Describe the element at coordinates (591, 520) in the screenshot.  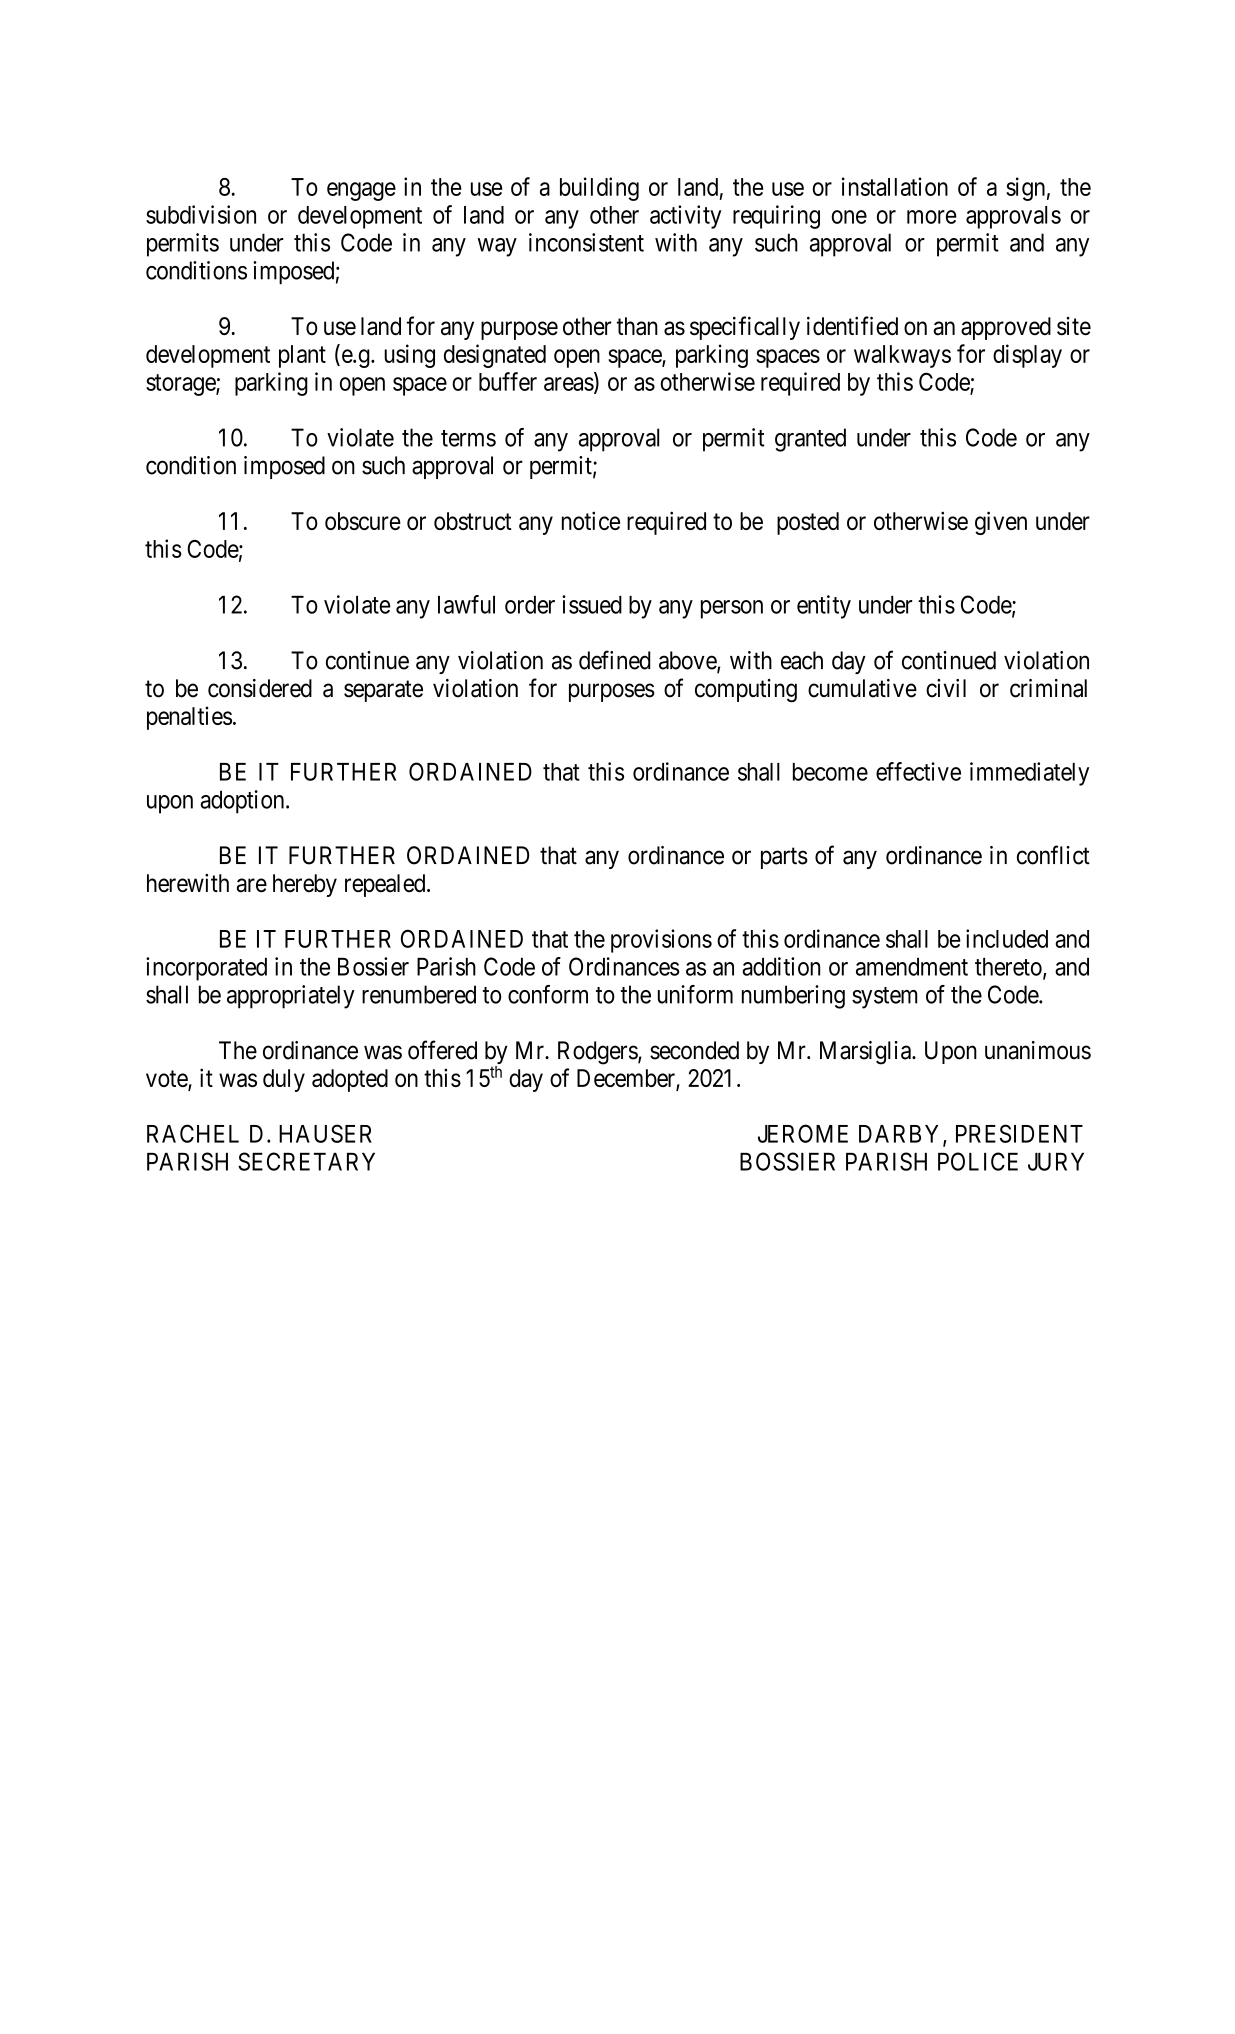
I see `notice` at that location.
